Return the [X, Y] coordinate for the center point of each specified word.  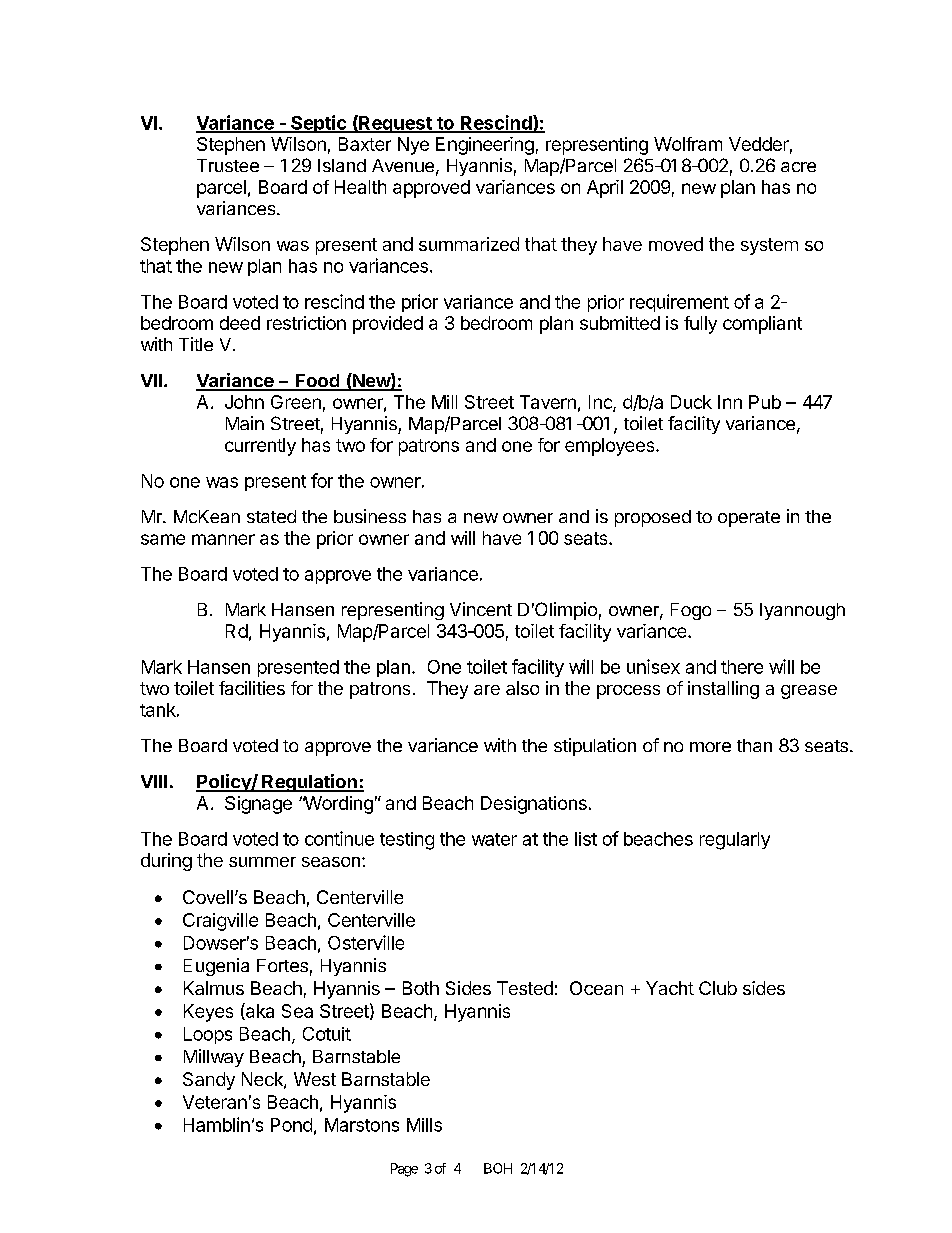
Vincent [481, 609]
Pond [291, 1125]
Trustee [228, 165]
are [487, 690]
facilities [252, 688]
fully [700, 325]
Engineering [485, 146]
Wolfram [688, 144]
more [710, 747]
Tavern [548, 402]
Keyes [208, 1013]
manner [223, 539]
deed [240, 323]
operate [749, 519]
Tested [525, 988]
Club [718, 988]
